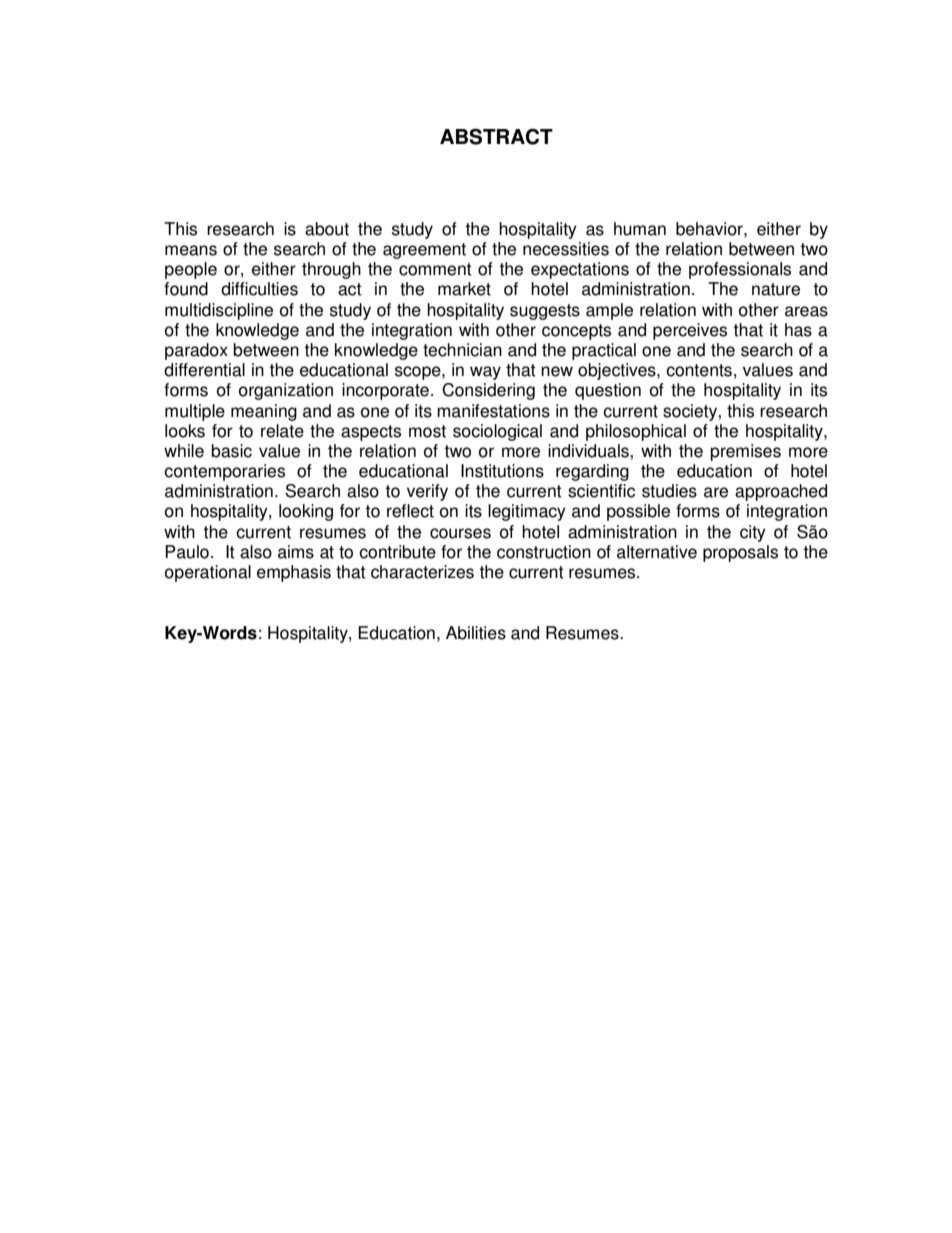 This screenshot has width=952, height=1233. I want to click on contents, so click(699, 370).
